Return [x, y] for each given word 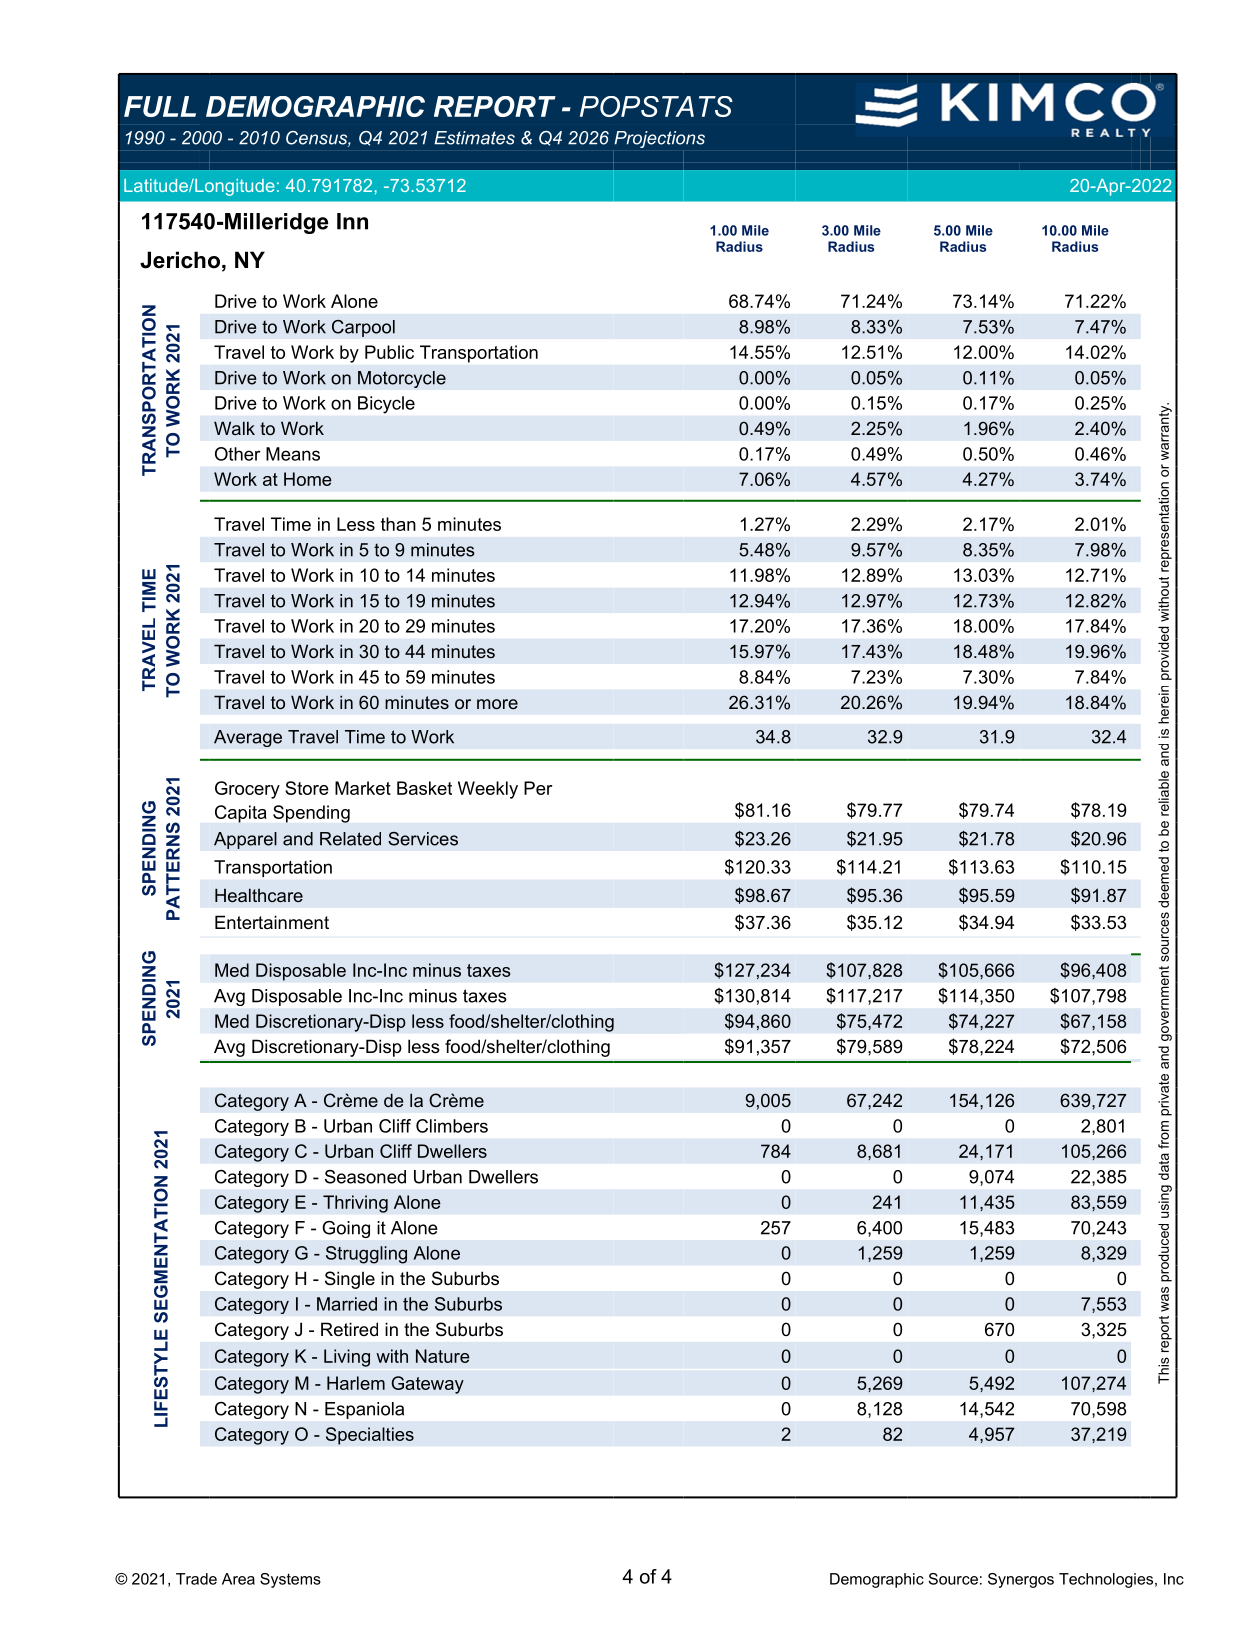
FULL [160, 106]
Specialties [370, 1436]
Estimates [474, 138]
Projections [659, 139]
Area [238, 1579]
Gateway [427, 1385]
